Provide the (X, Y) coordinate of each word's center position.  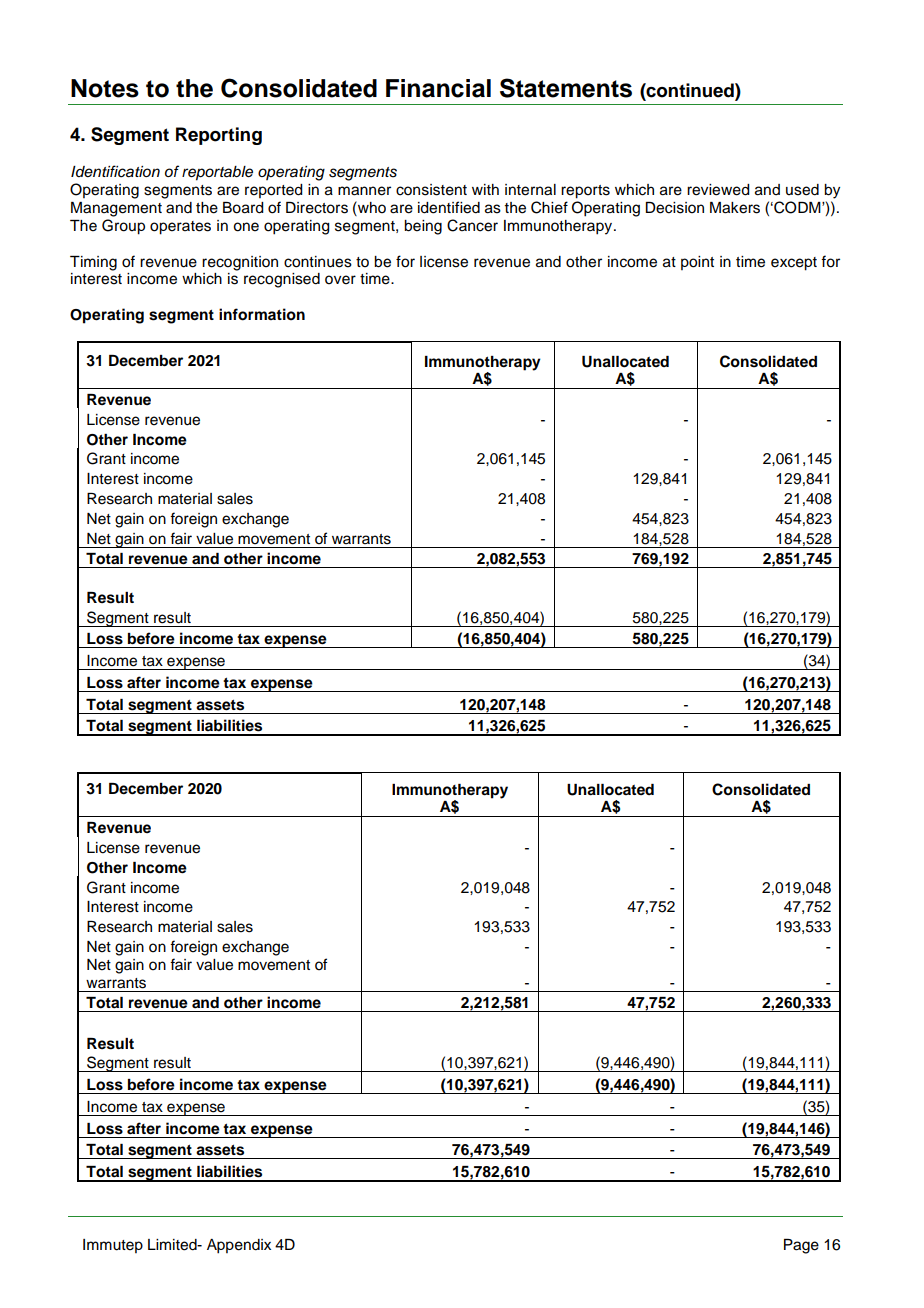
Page (801, 1246)
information (262, 314)
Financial (438, 88)
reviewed (718, 190)
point (697, 263)
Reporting (219, 136)
